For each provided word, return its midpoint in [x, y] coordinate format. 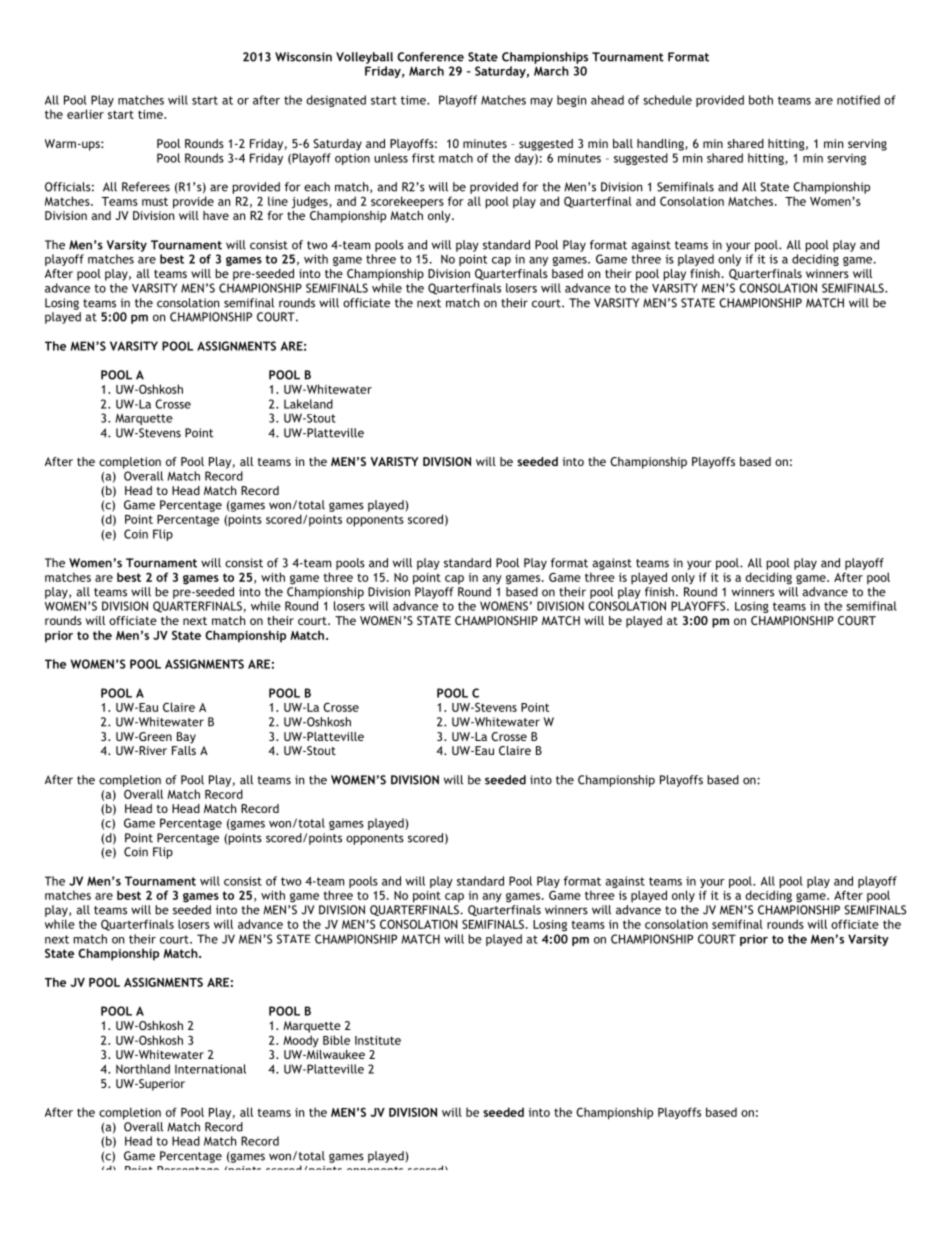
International [210, 1069]
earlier [85, 114]
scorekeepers [407, 202]
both [761, 100]
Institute [378, 1040]
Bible [336, 1040]
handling [661, 145]
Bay [186, 738]
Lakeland [308, 404]
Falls [184, 750]
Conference [430, 57]
